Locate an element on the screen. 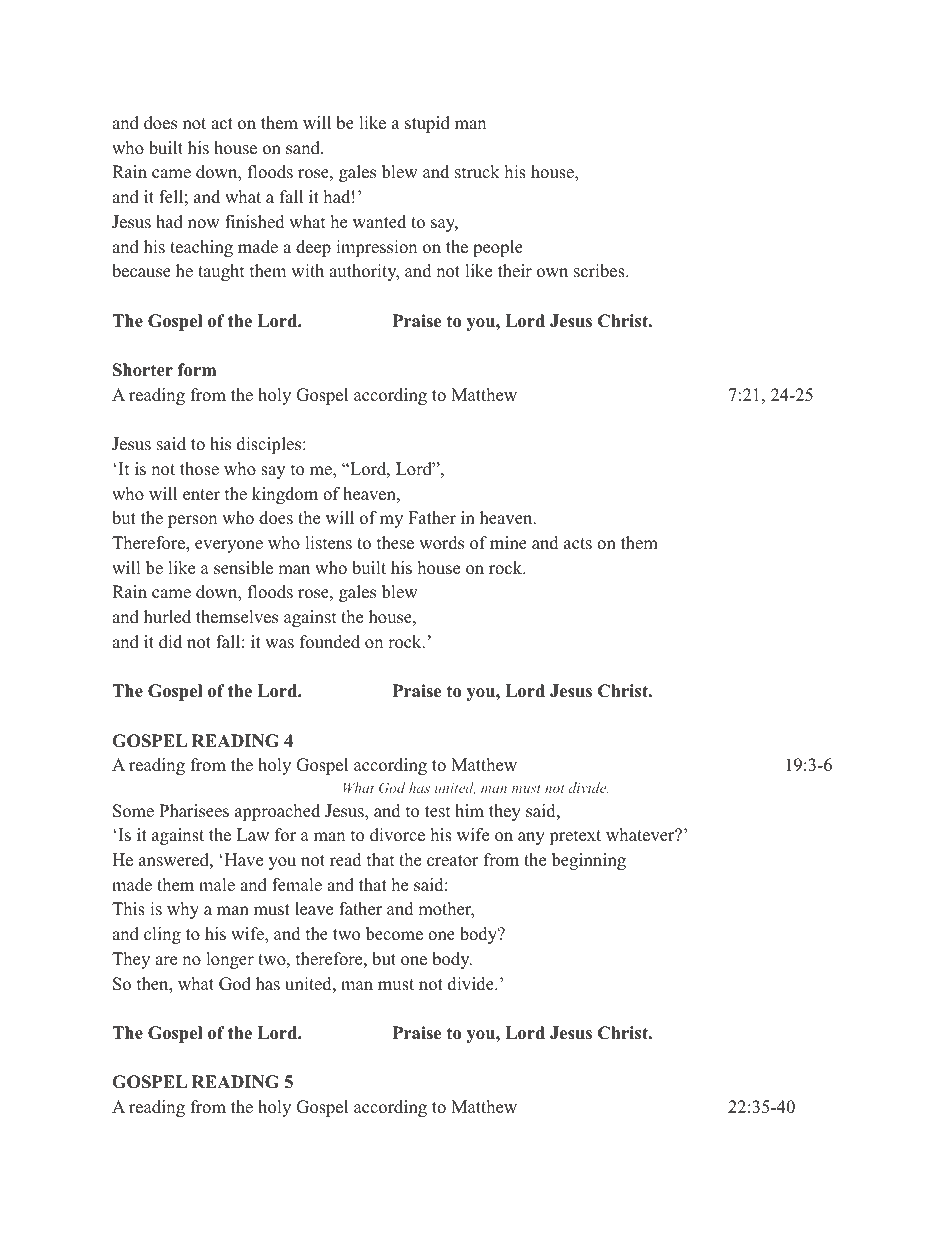 The image size is (952, 1233). now is located at coordinates (204, 224).
